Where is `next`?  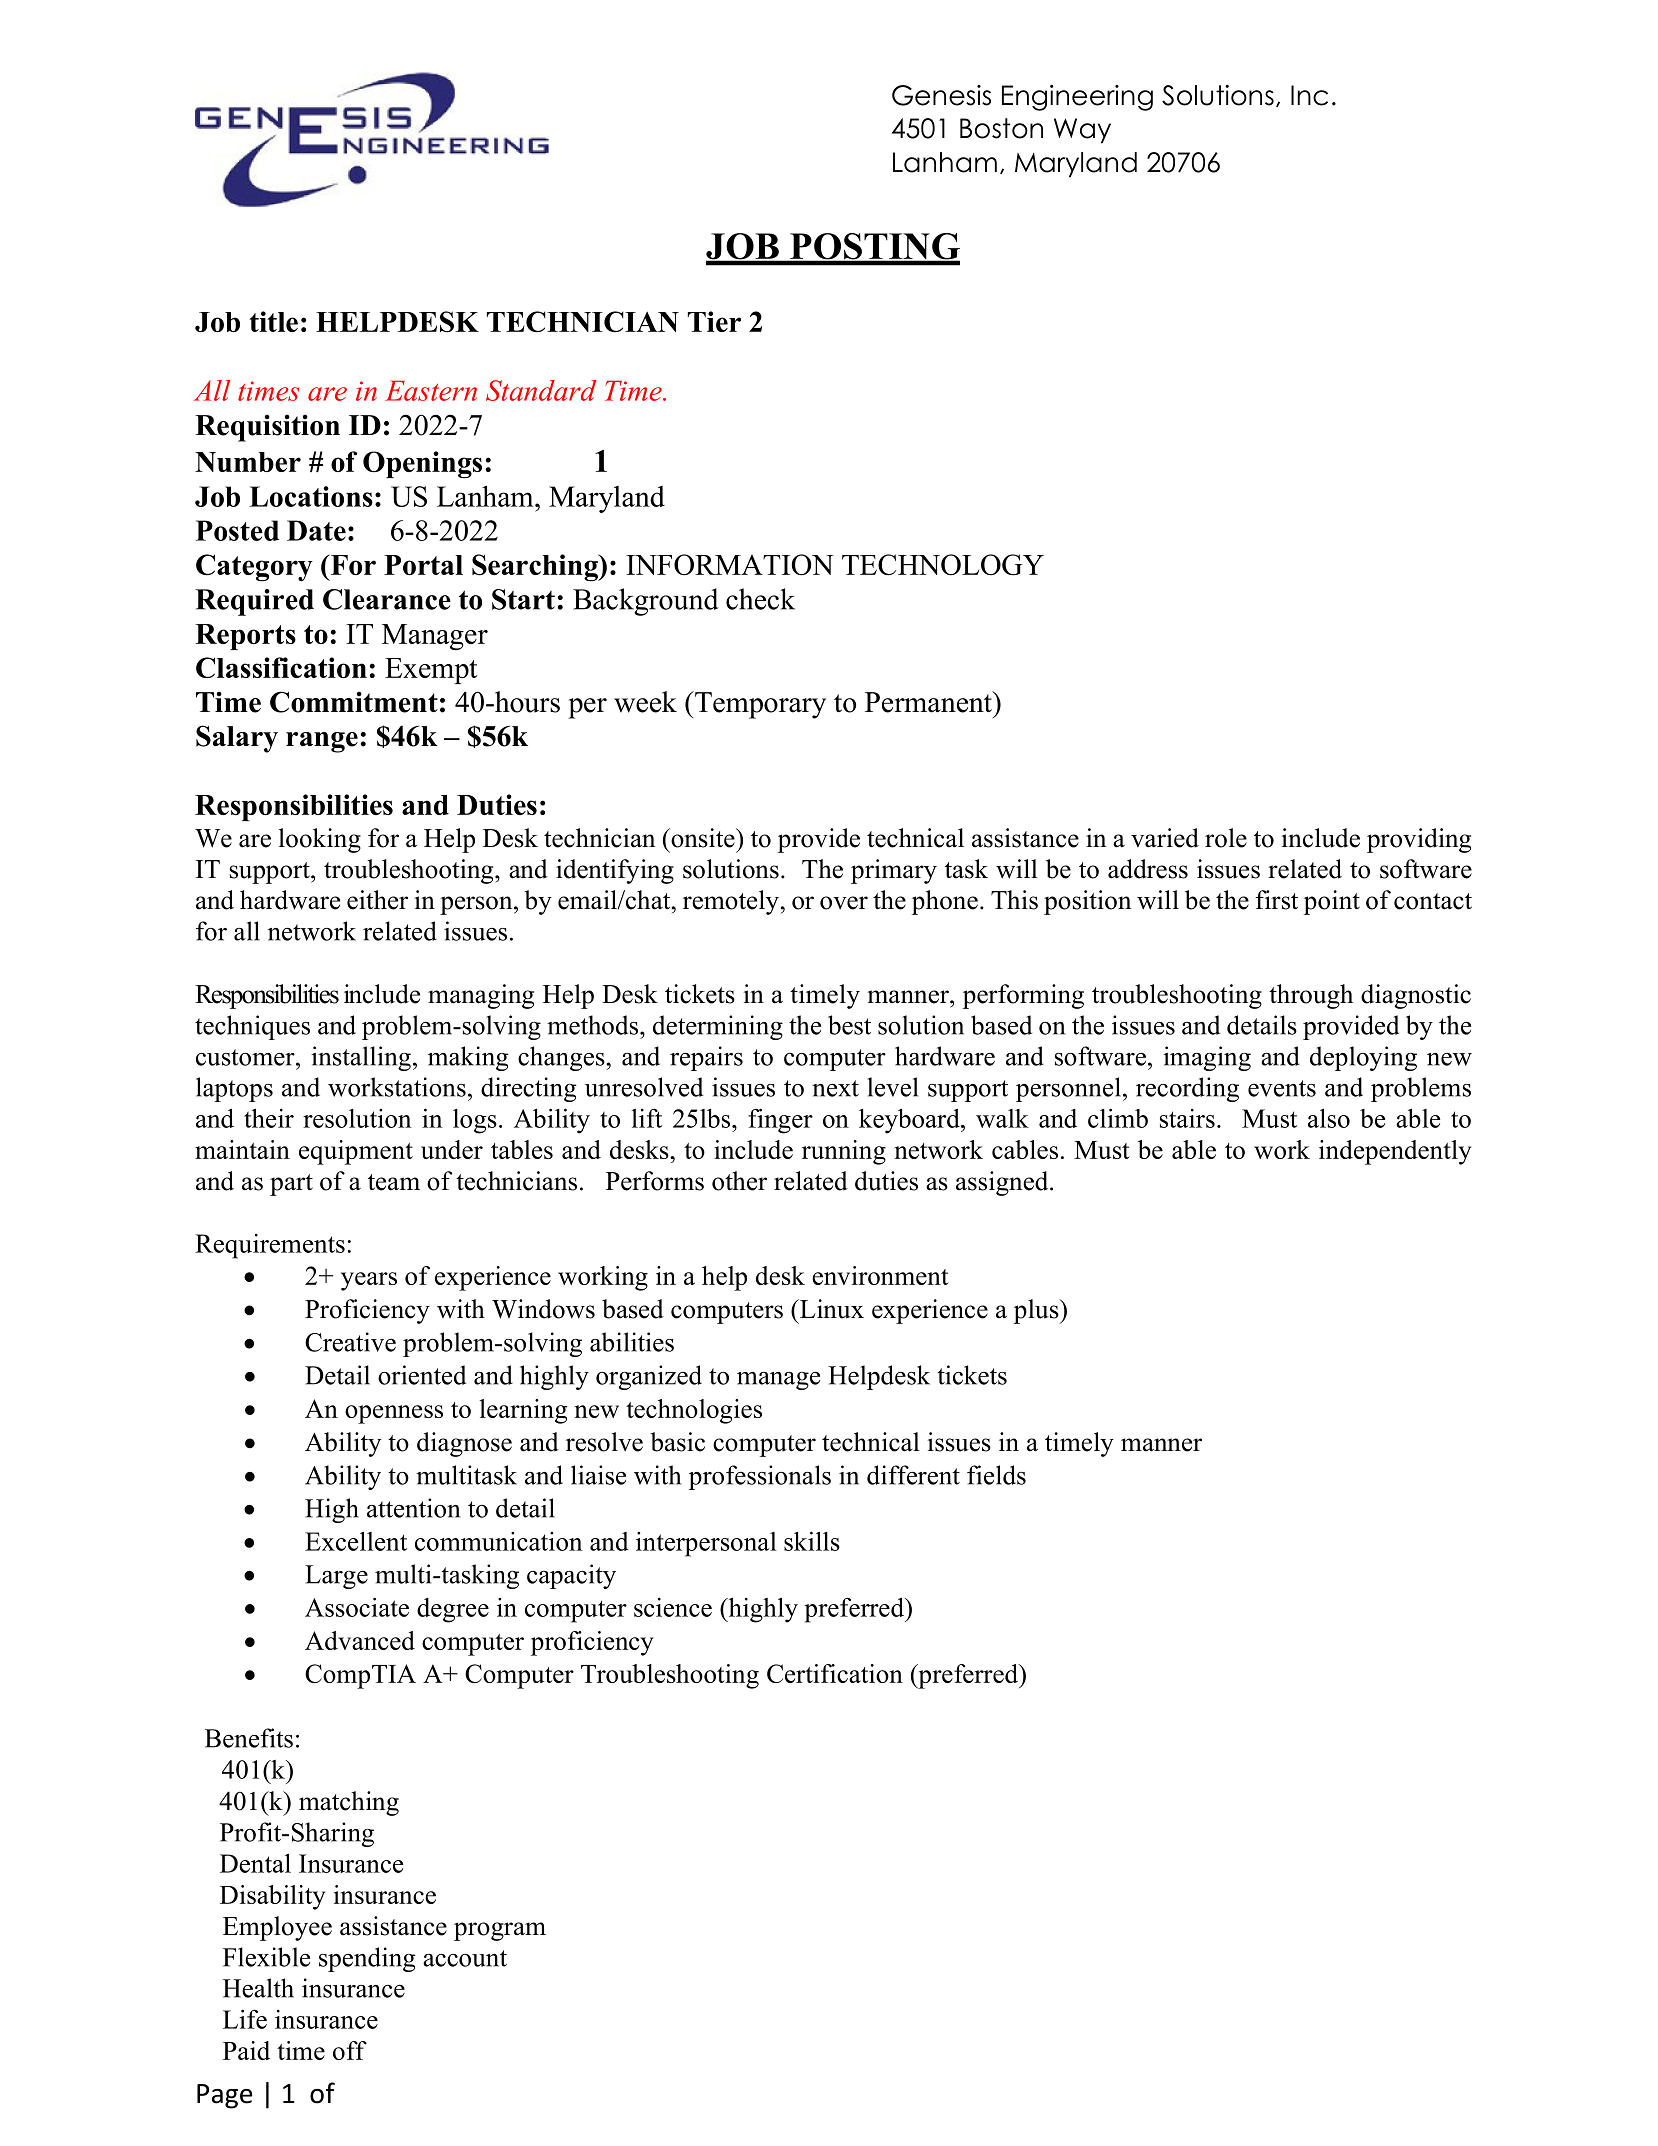
next is located at coordinates (835, 1088).
